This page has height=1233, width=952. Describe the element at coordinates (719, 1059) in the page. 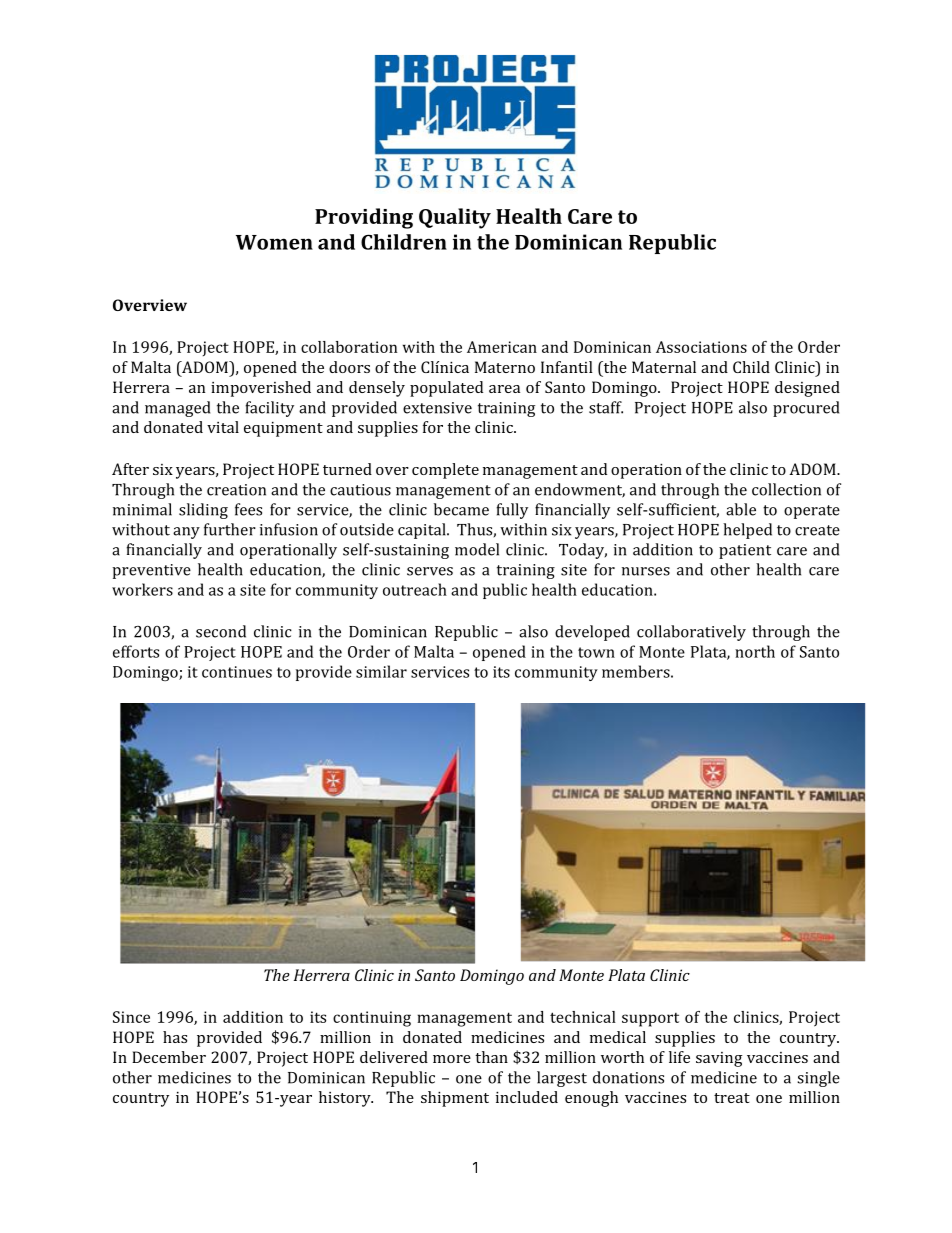

I see `saving` at that location.
